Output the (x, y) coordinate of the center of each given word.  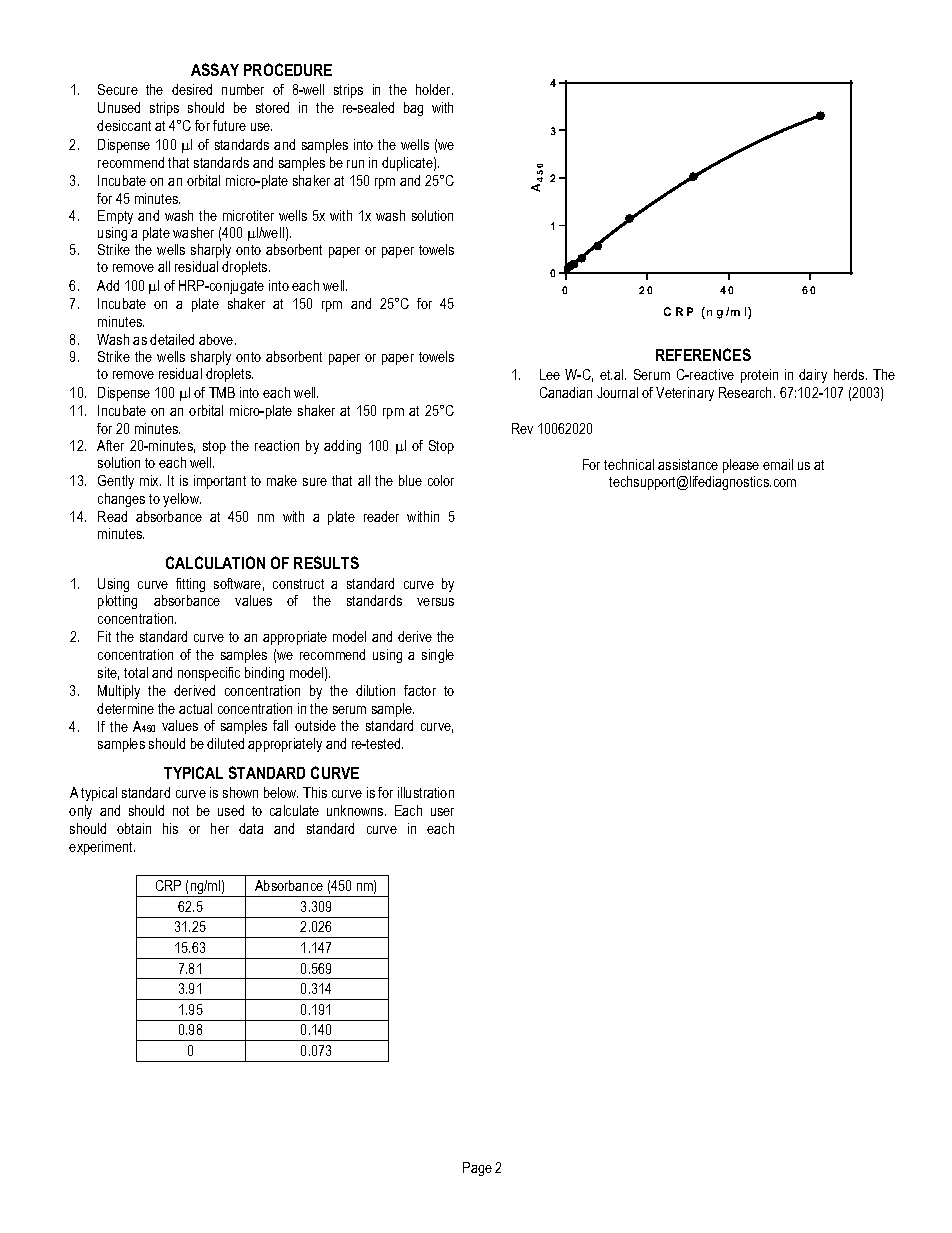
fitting (190, 585)
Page (477, 1169)
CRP (168, 885)
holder (434, 89)
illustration (426, 792)
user (442, 812)
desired (192, 89)
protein (759, 376)
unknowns (356, 810)
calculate (294, 810)
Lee (550, 374)
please (741, 466)
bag (413, 109)
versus (435, 602)
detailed (172, 339)
